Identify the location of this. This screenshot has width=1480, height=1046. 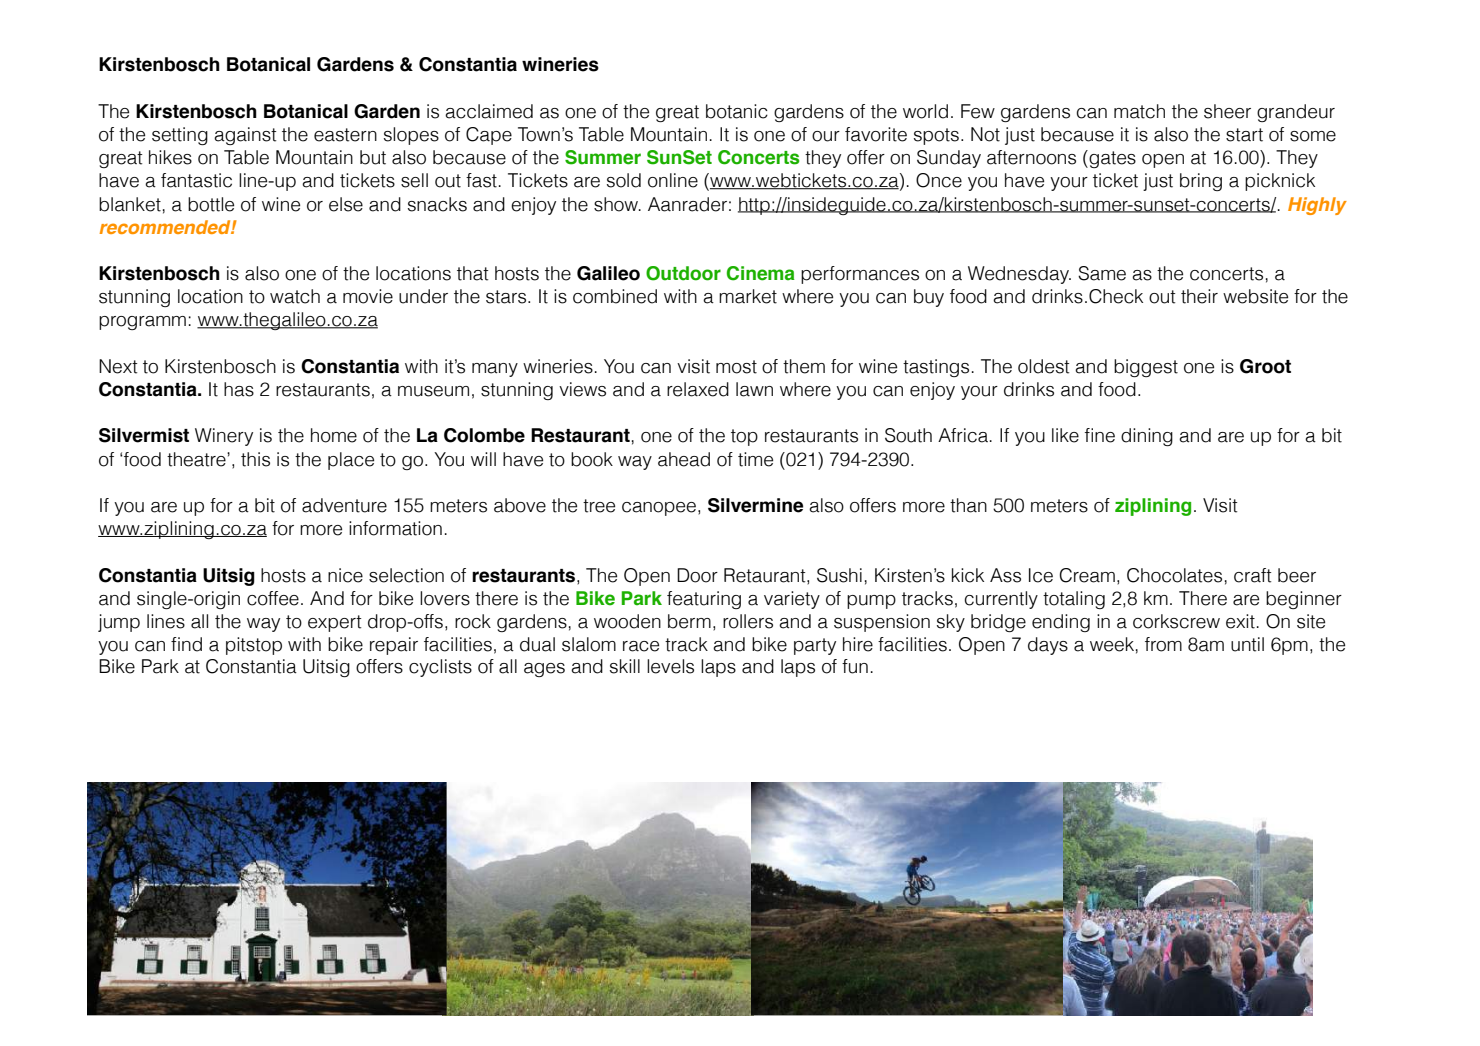
(255, 459).
